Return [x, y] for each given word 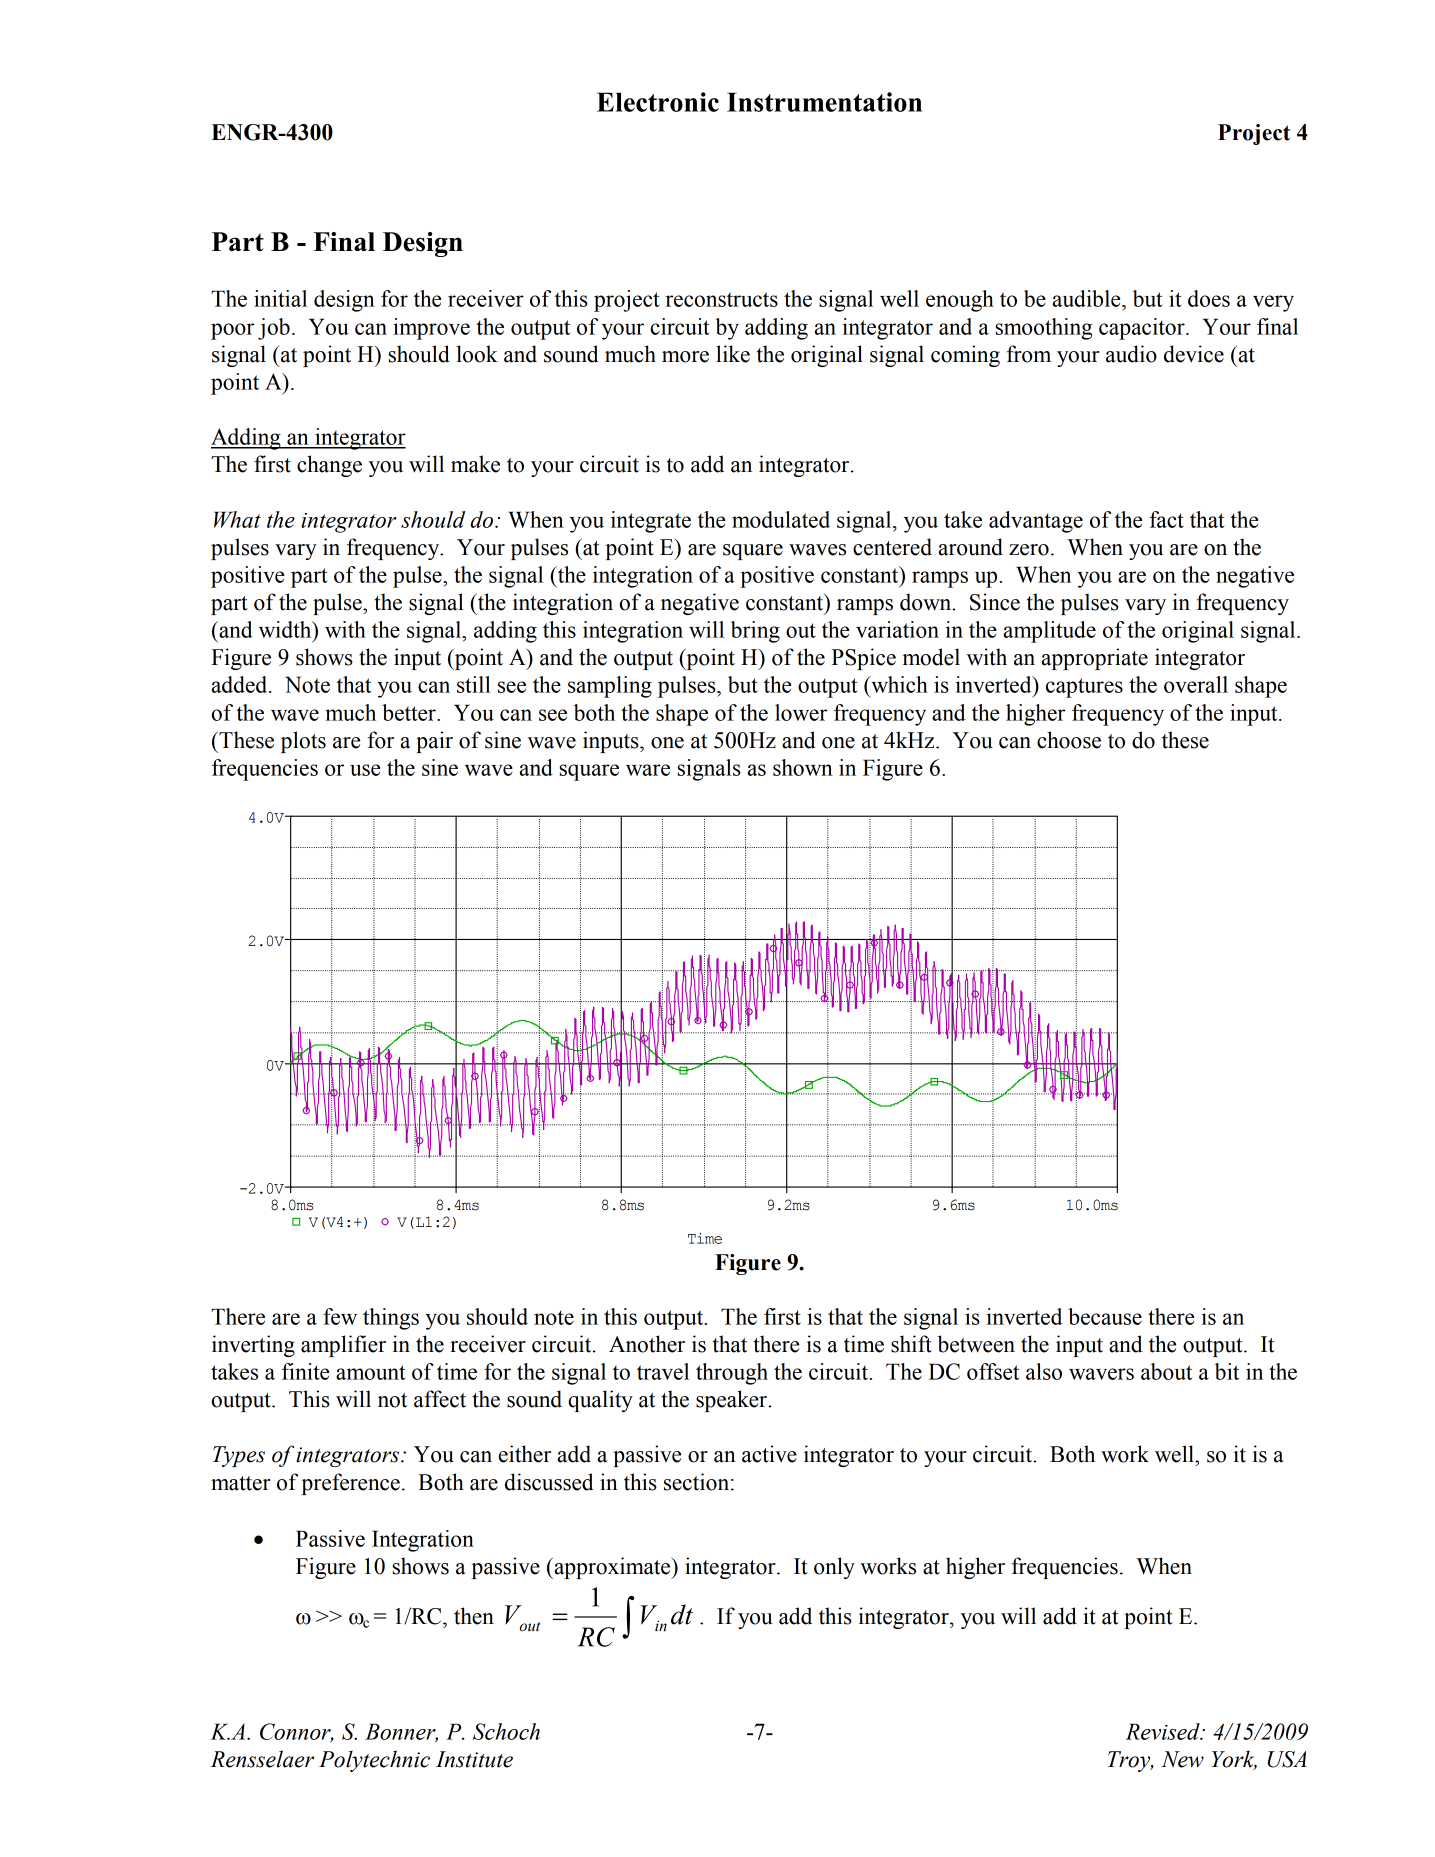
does [1209, 298]
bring [755, 632]
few [340, 1316]
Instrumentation [824, 102]
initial [280, 298]
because [1105, 1316]
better [410, 712]
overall [1196, 684]
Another [647, 1344]
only [834, 1568]
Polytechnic [374, 1761]
